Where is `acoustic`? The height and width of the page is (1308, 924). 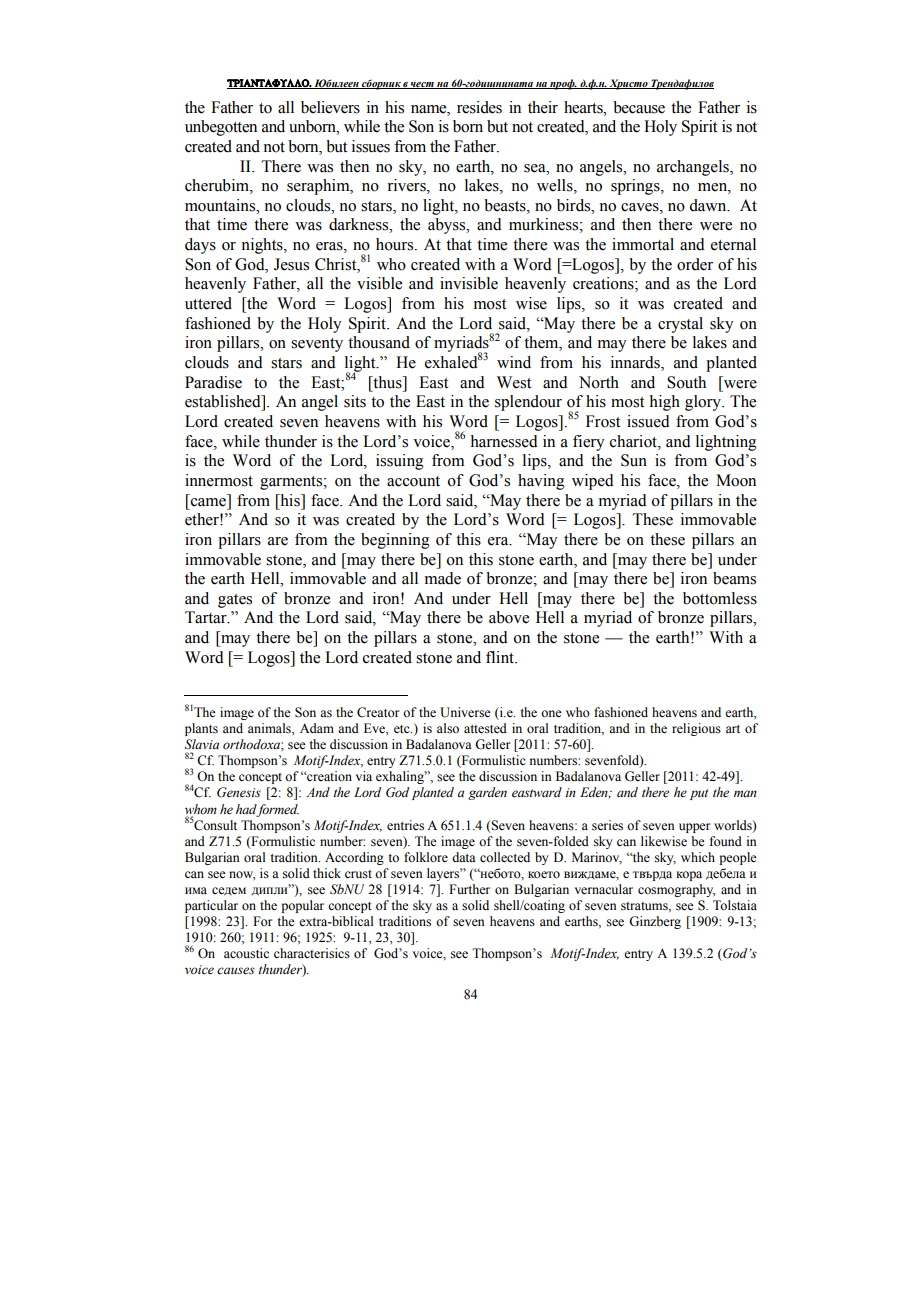
acoustic is located at coordinates (246, 953).
